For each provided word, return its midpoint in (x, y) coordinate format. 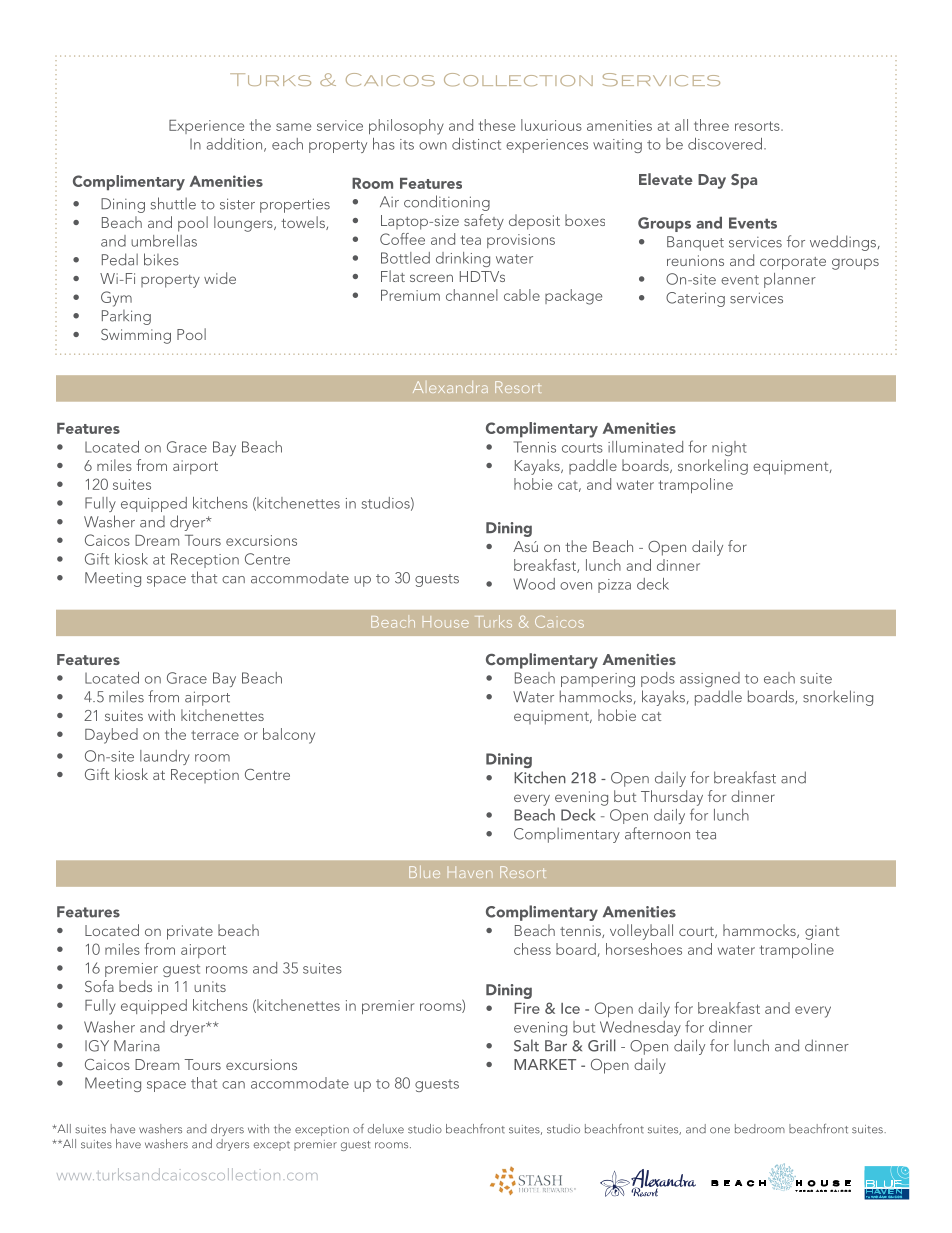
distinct (476, 144)
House (446, 622)
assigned (710, 679)
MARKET (545, 1064)
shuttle (173, 203)
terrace (215, 735)
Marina (137, 1046)
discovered (726, 144)
